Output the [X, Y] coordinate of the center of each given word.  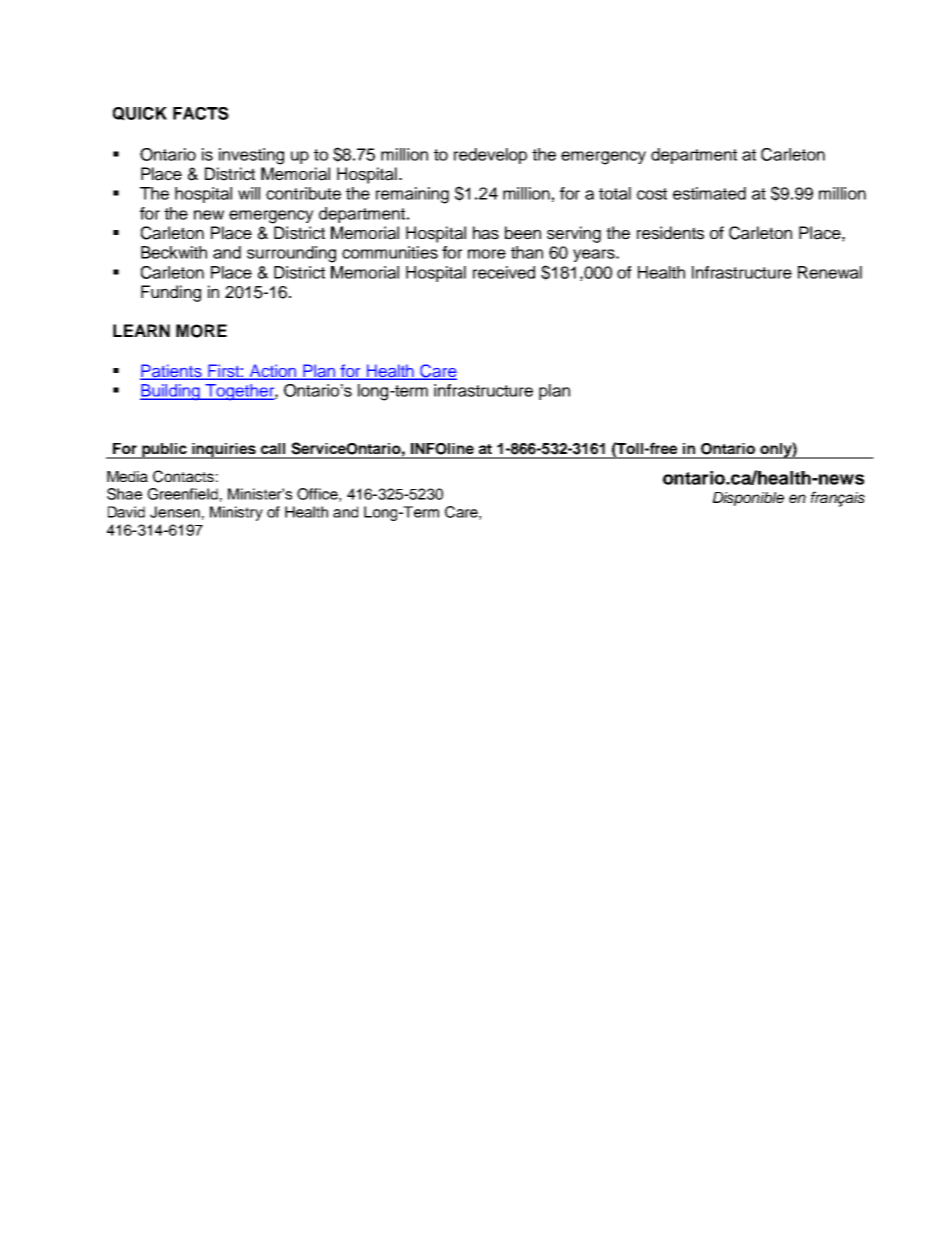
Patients [172, 371]
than [527, 252]
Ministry [236, 513]
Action [272, 371]
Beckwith [174, 252]
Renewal [830, 272]
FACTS [201, 113]
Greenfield [182, 494]
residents [670, 233]
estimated [709, 193]
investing [251, 156]
